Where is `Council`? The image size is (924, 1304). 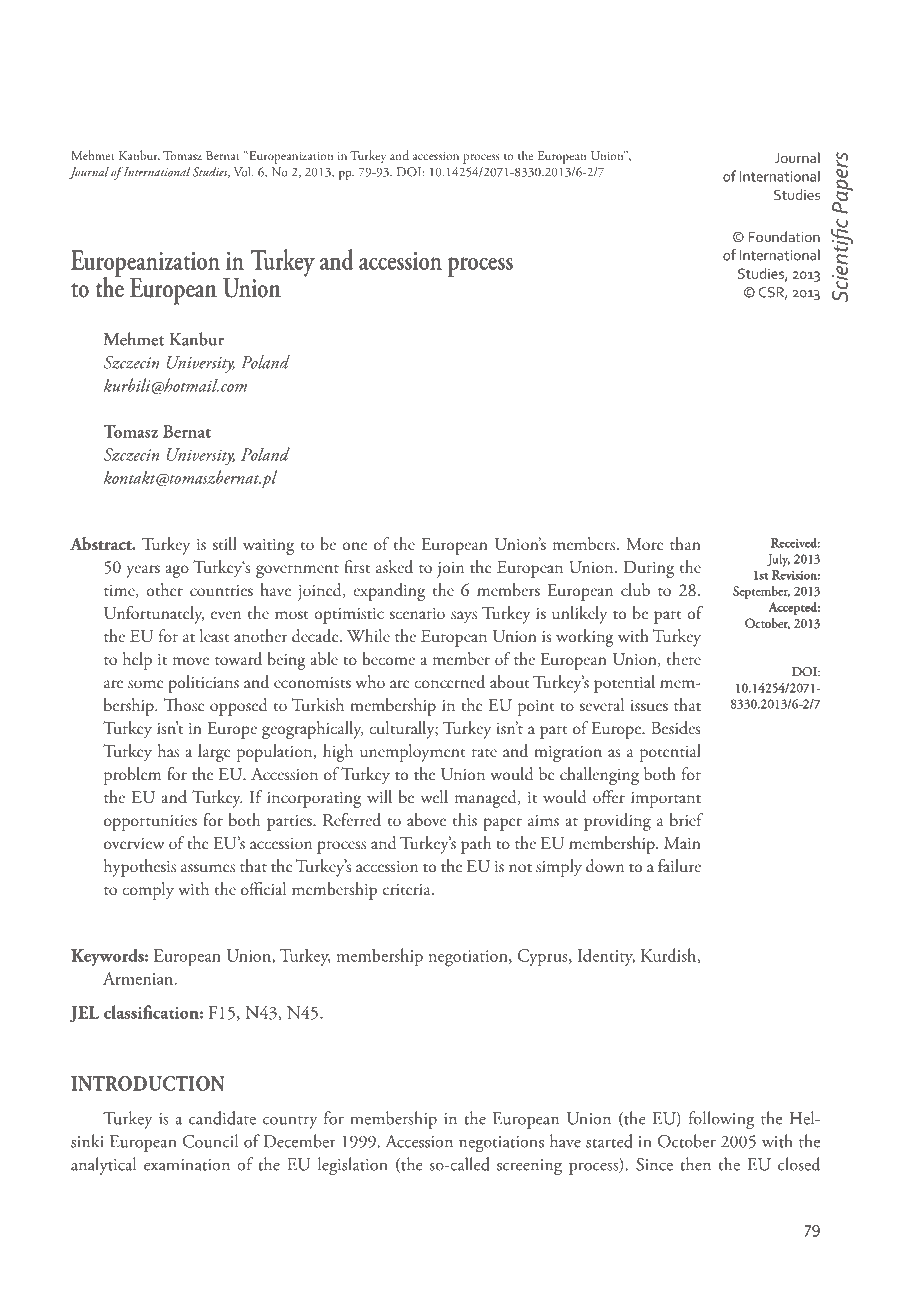
Council is located at coordinates (210, 1141).
